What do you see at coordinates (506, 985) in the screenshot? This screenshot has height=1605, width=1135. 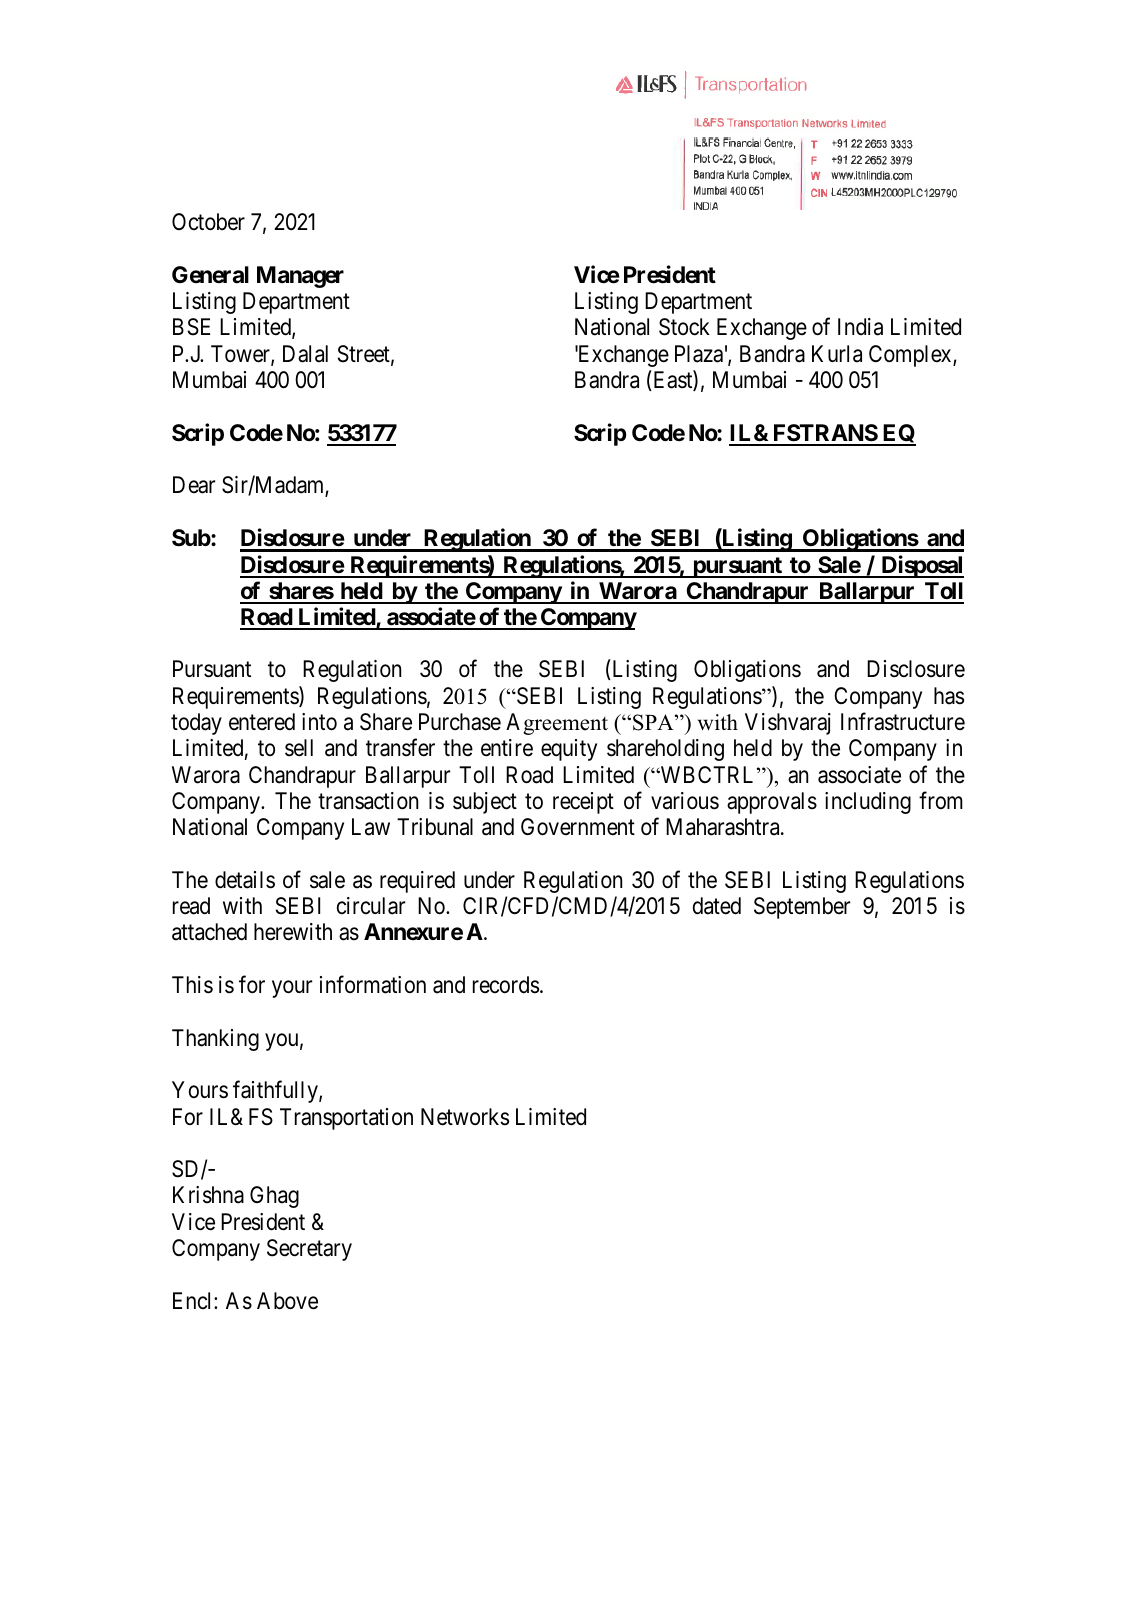 I see `records` at bounding box center [506, 985].
